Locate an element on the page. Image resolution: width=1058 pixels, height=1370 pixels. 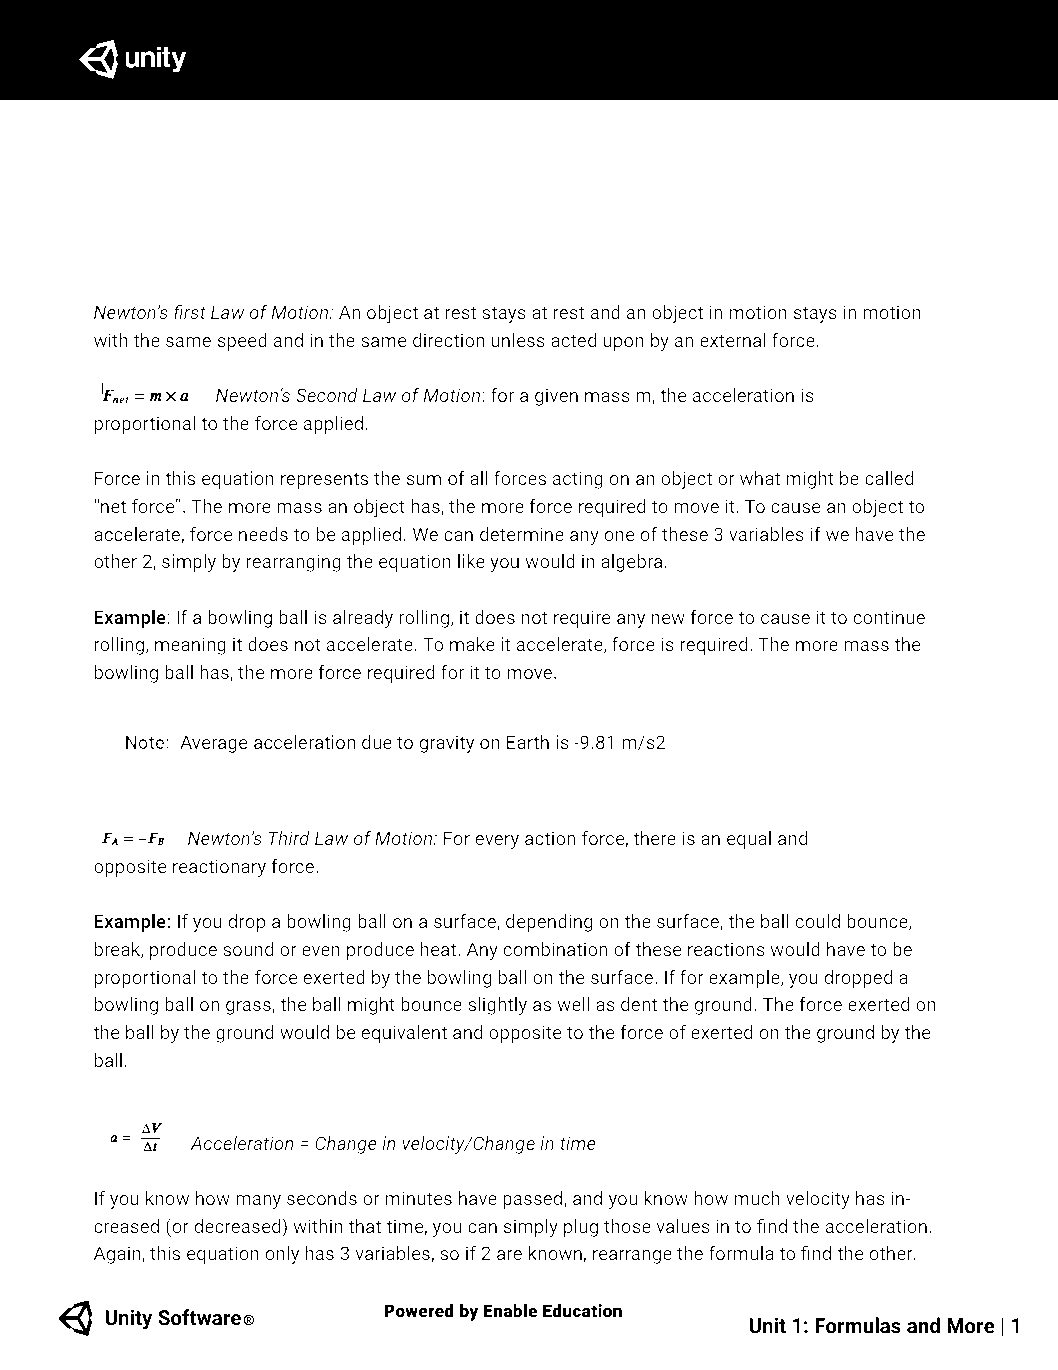
sound is located at coordinates (248, 949).
